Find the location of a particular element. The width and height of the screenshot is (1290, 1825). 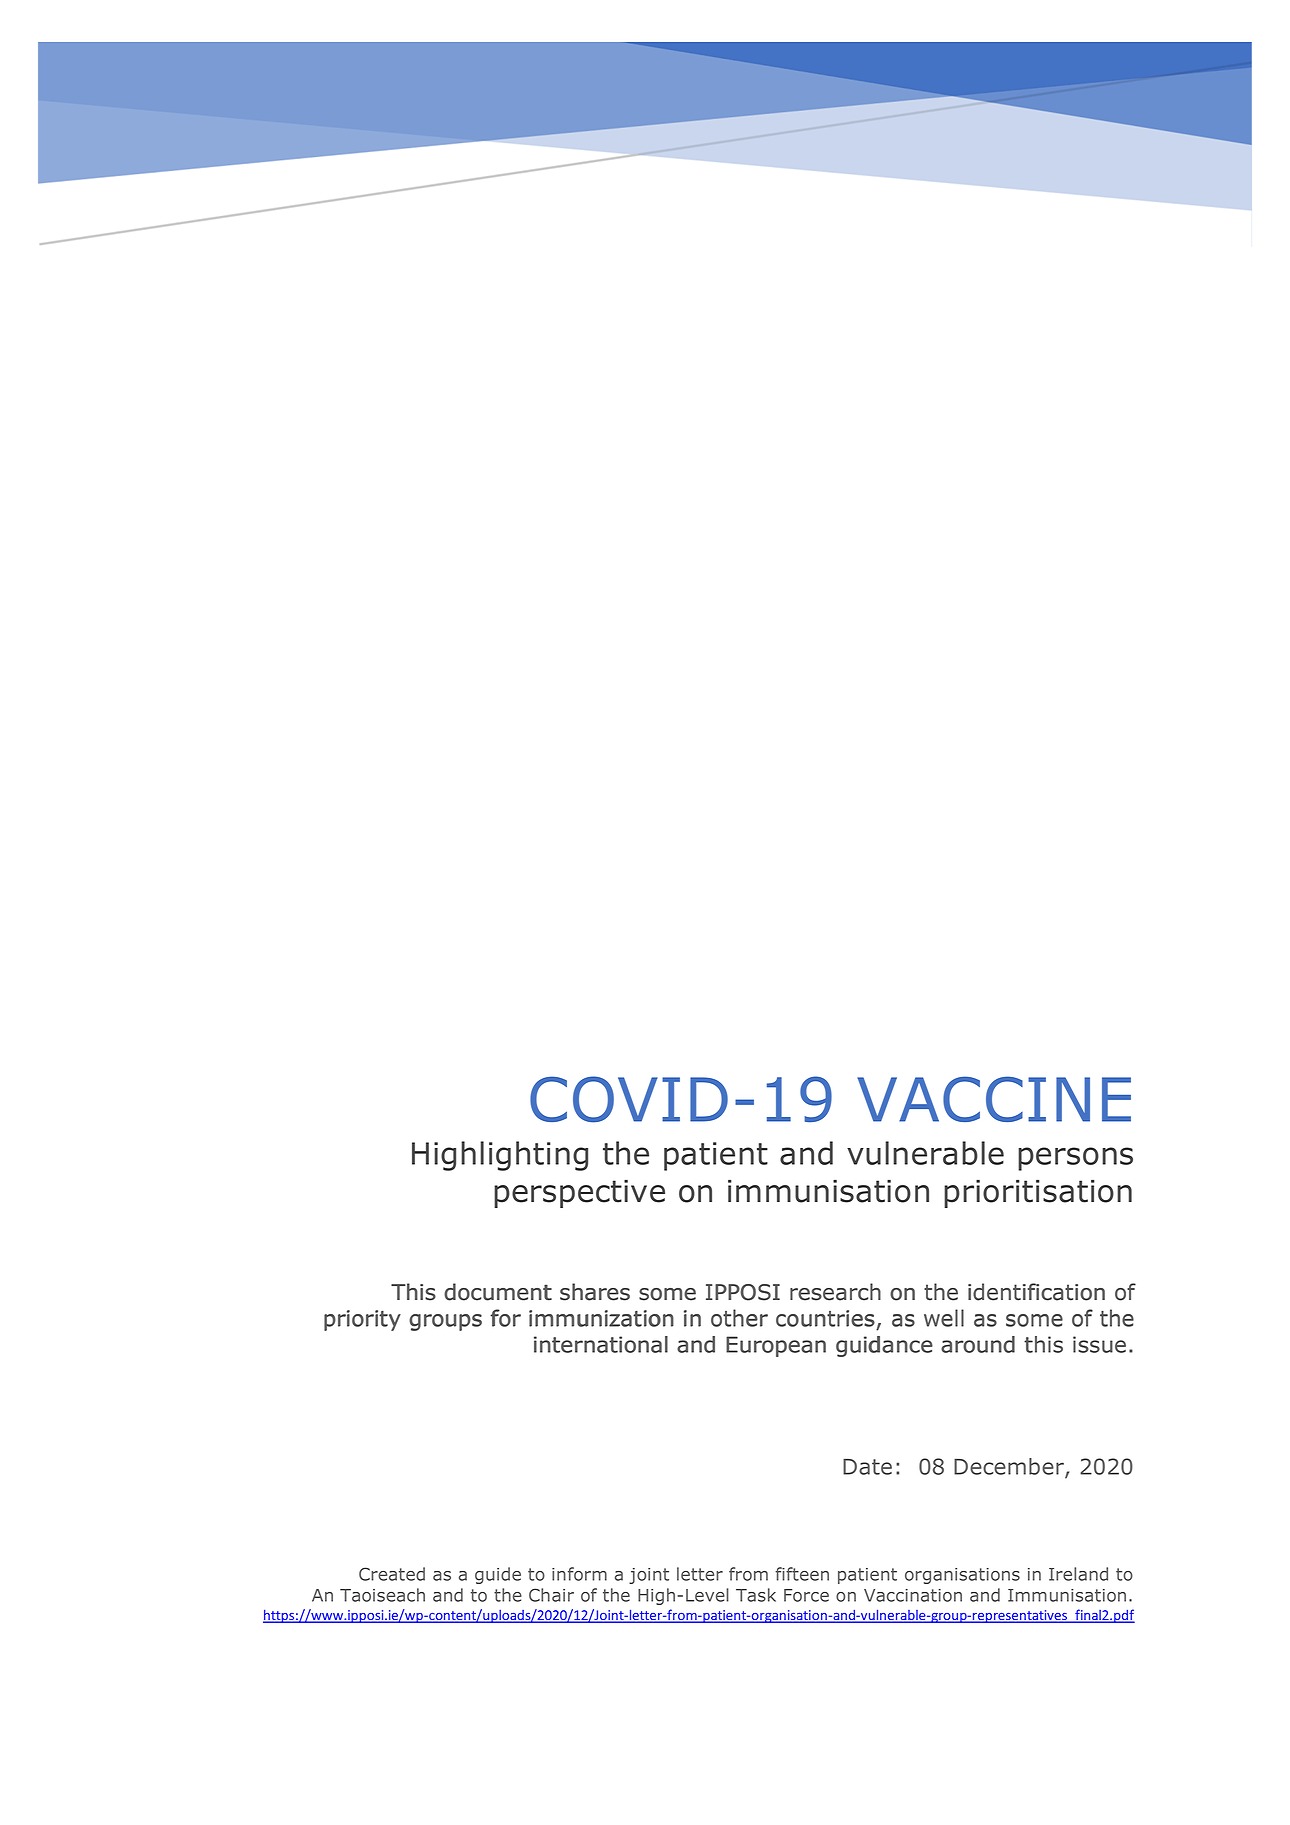

December is located at coordinates (1010, 1468).
